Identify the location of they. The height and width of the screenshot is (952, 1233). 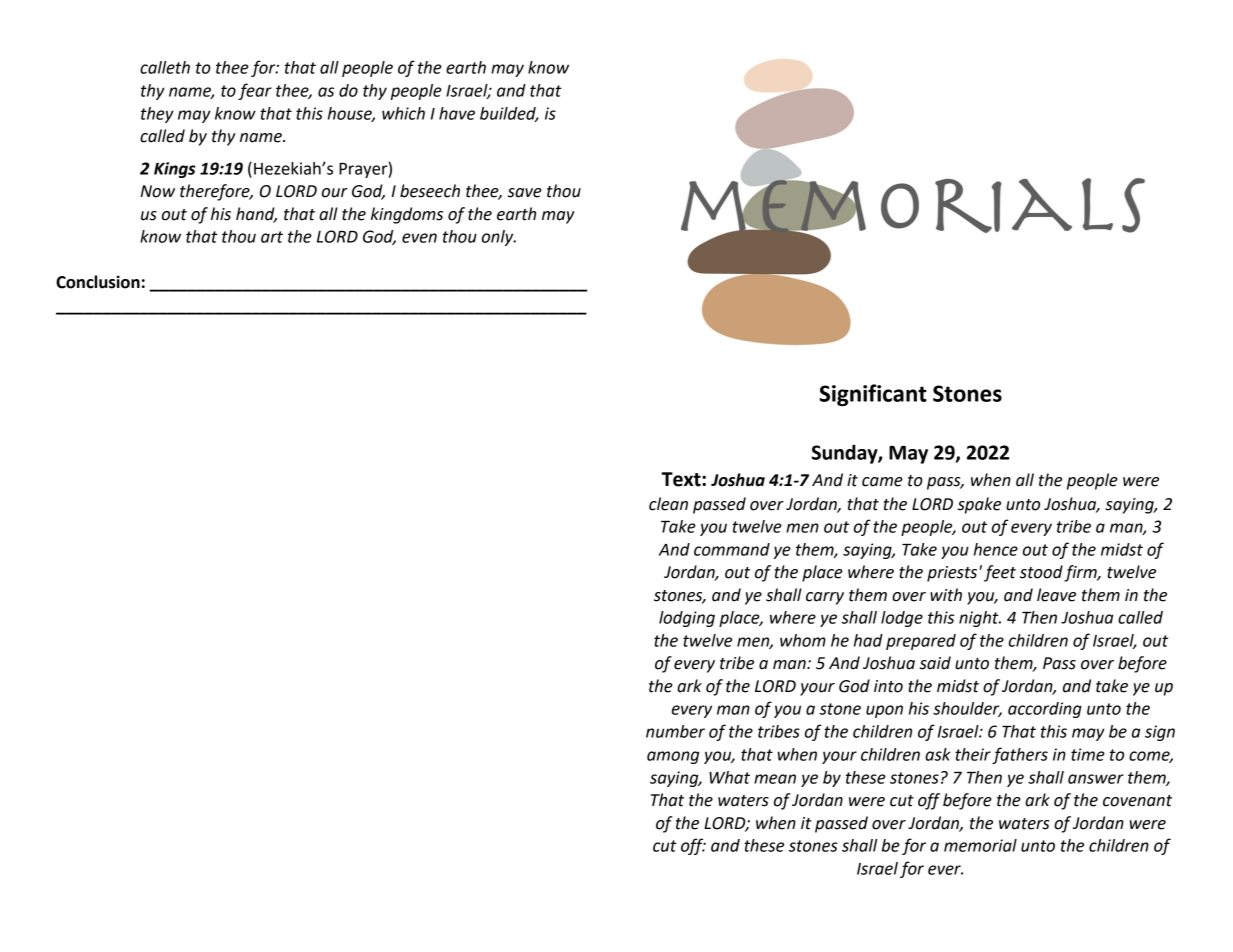
(157, 115).
